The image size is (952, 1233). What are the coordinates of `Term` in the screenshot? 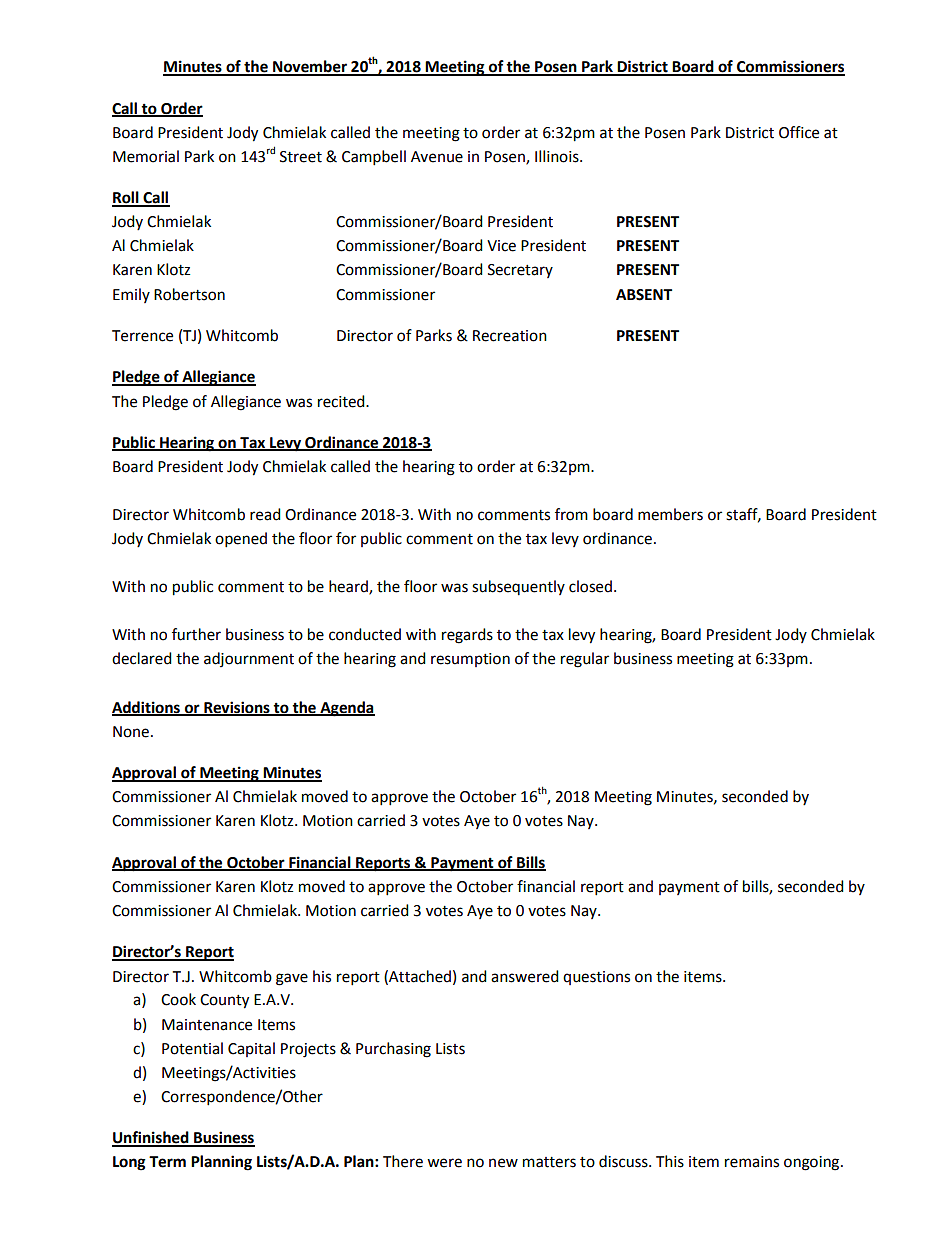 It's located at (167, 1162).
